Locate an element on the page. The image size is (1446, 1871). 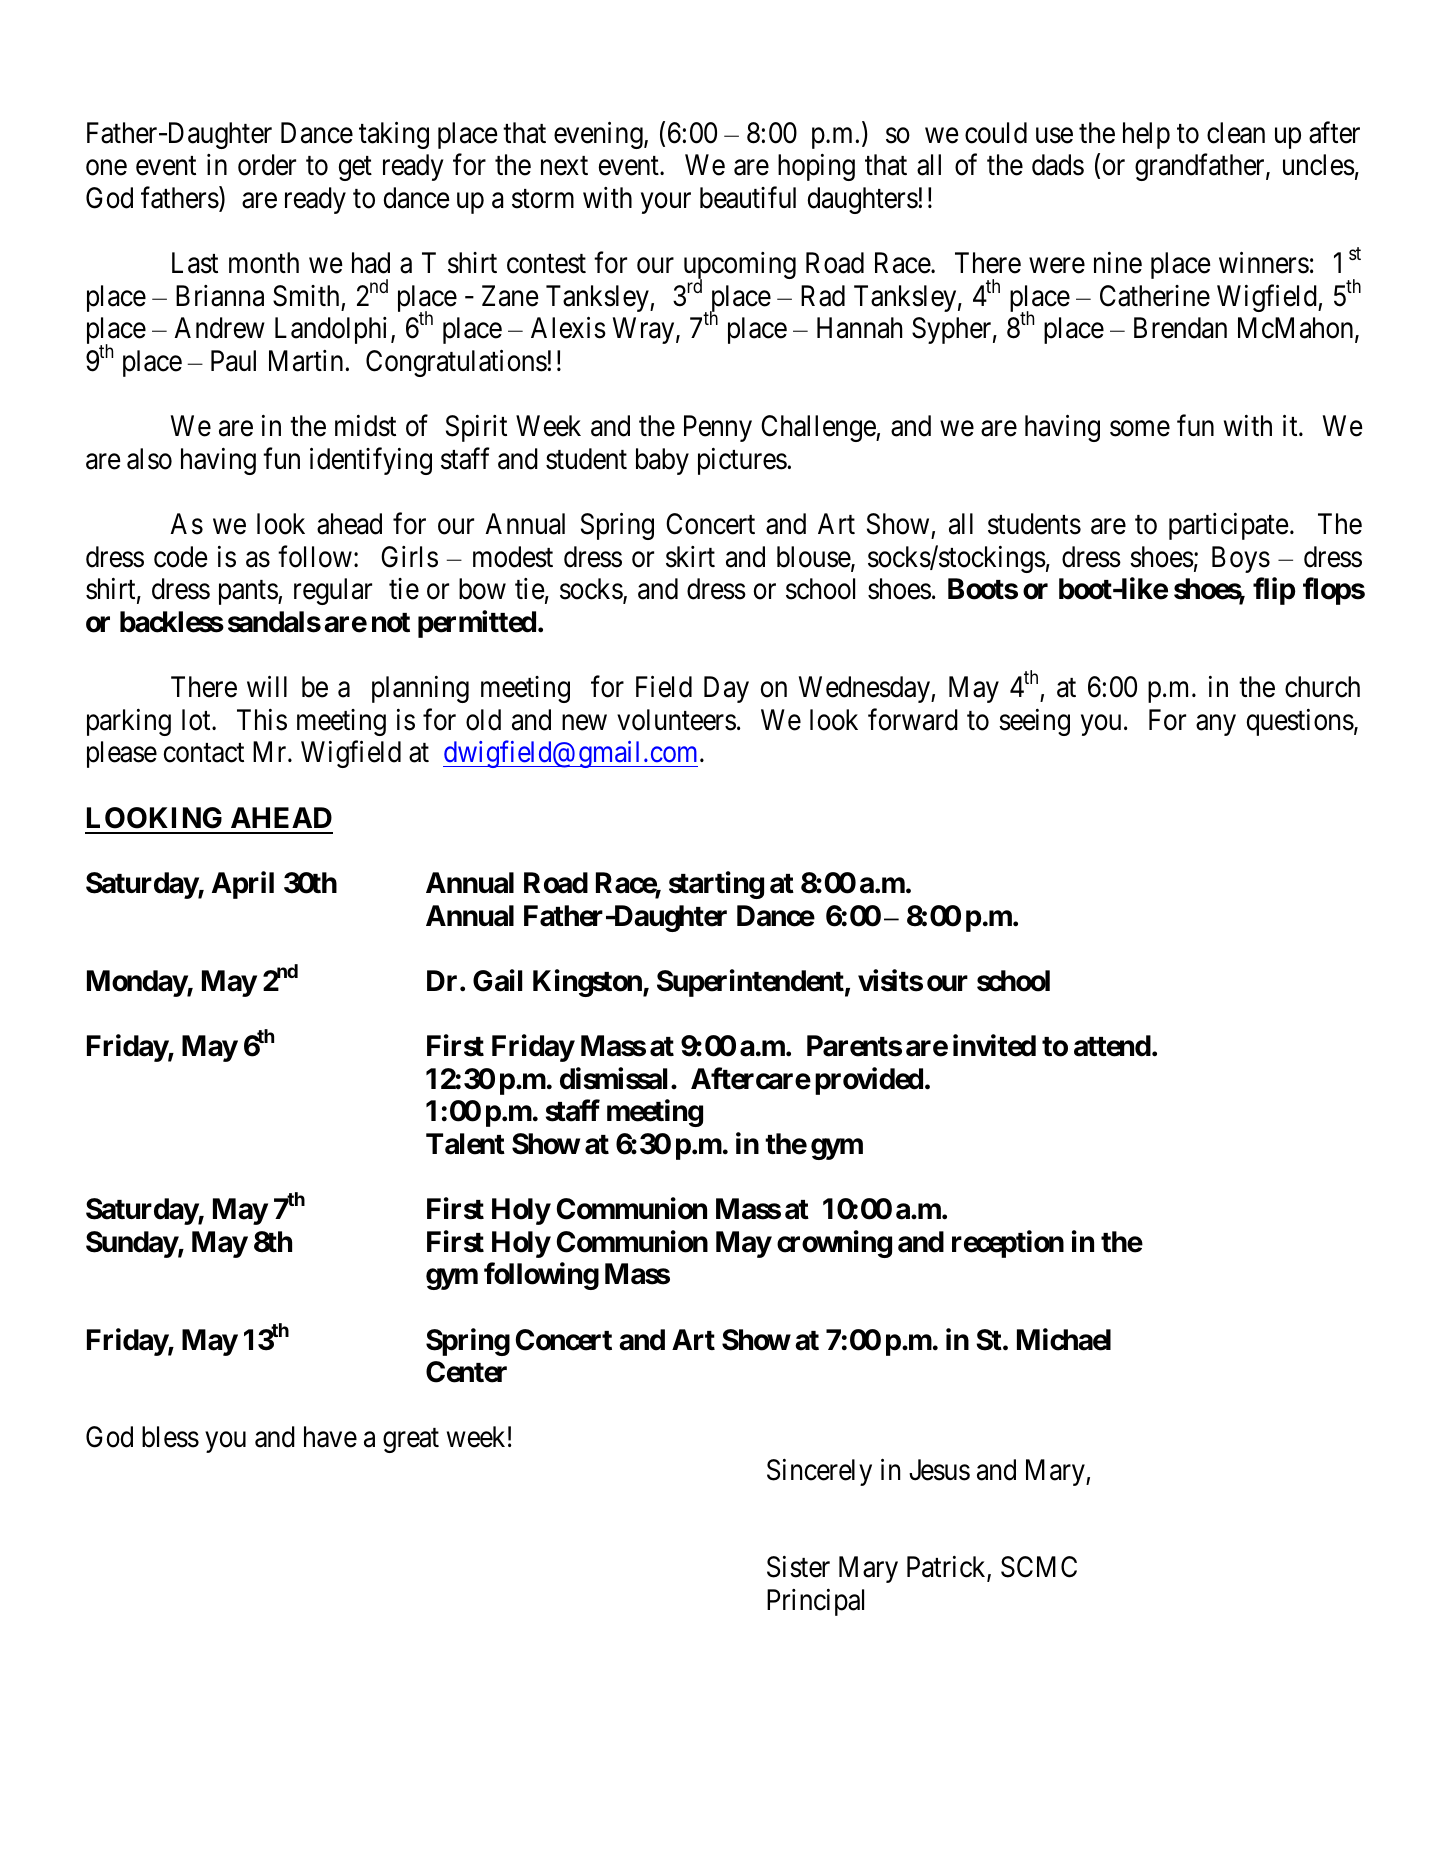
flip is located at coordinates (1274, 591).
